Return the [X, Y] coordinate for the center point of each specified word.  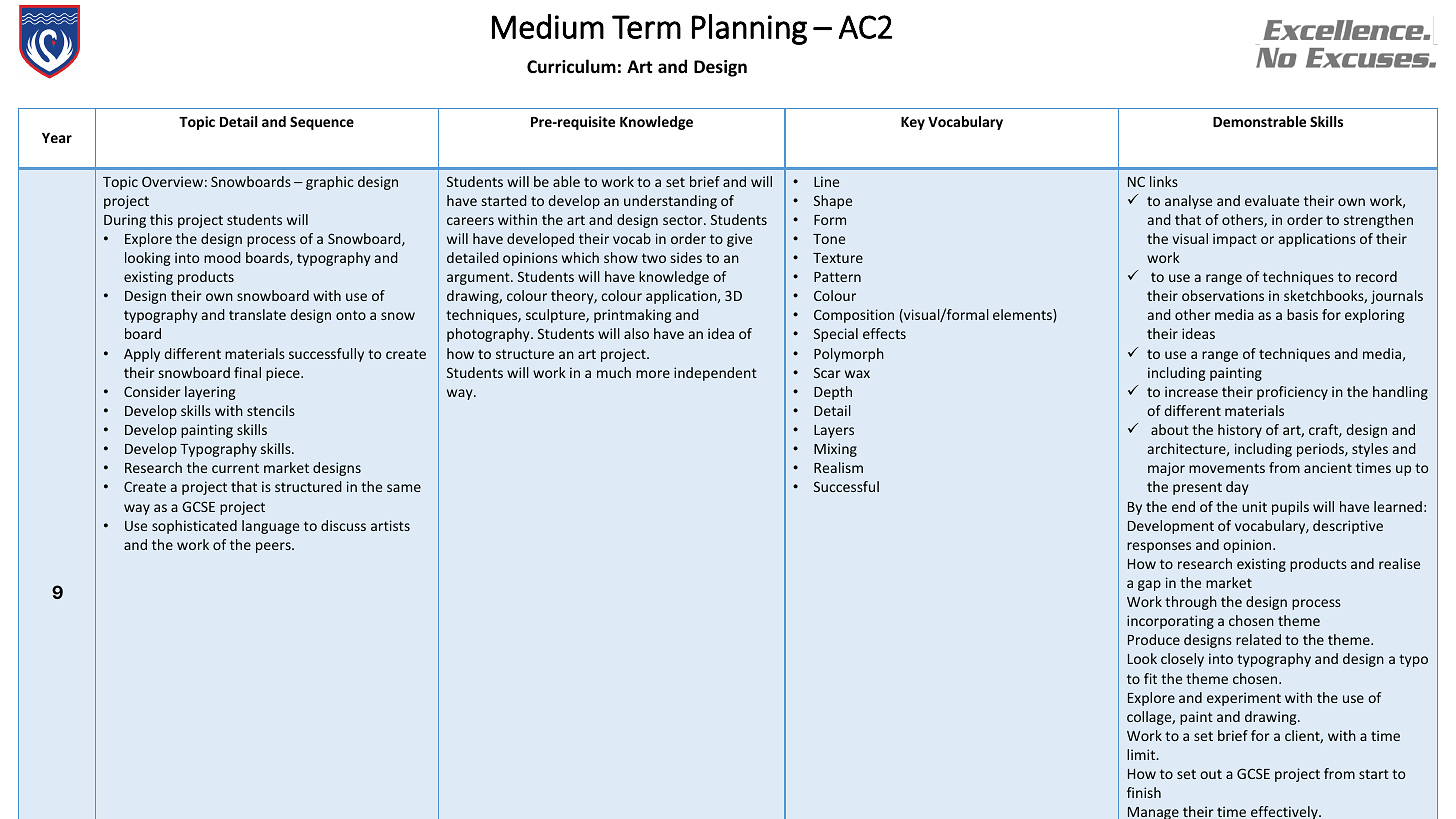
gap [1149, 585]
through [1191, 603]
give [739, 240]
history [1240, 431]
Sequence [322, 123]
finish [1144, 792]
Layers [834, 431]
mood [222, 257]
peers [274, 547]
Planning [749, 29]
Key [913, 123]
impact [1235, 240]
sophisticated [194, 527]
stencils [271, 410]
